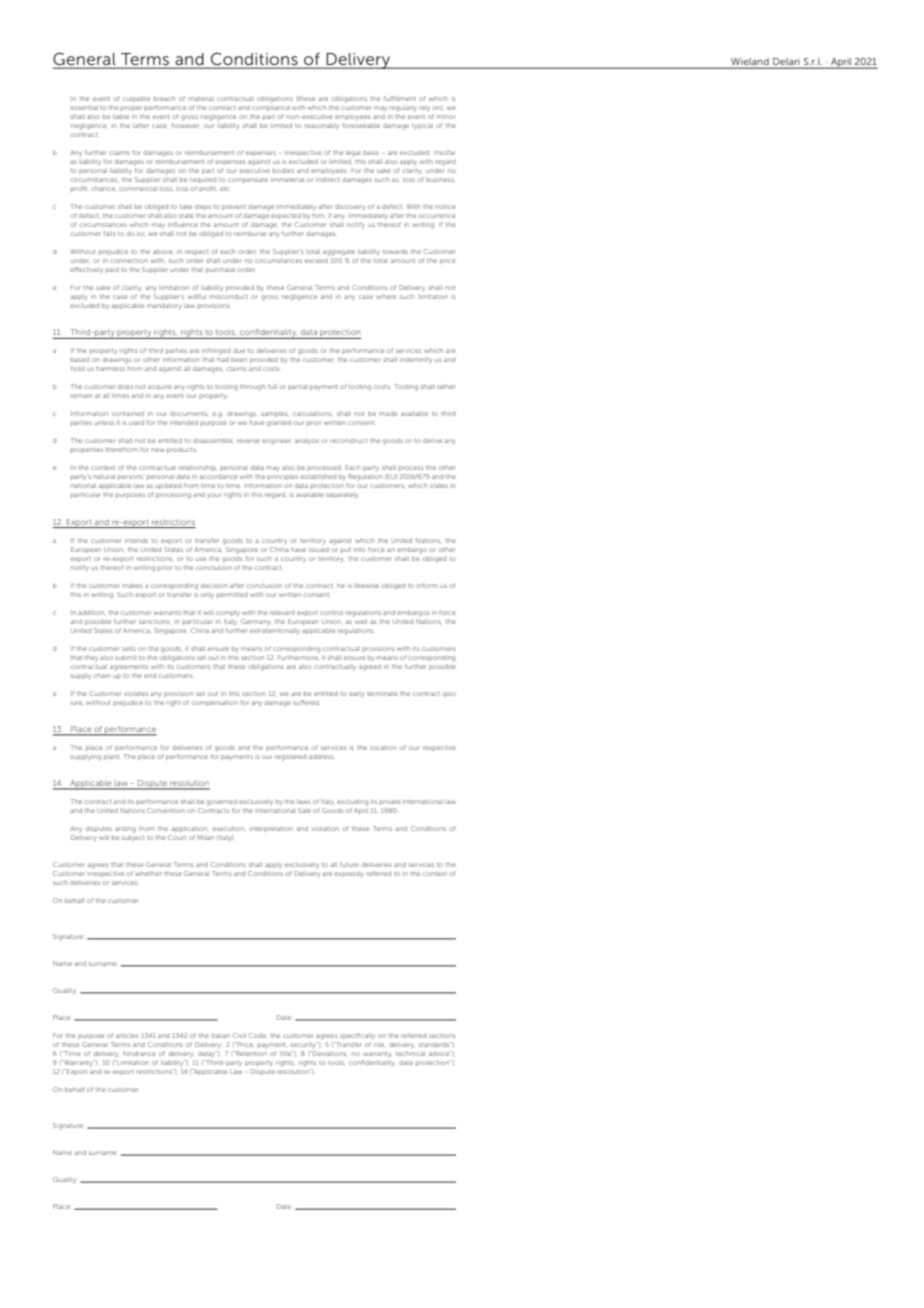 The image size is (924, 1308). Describe the element at coordinates (127, 1035) in the image. I see `articles` at that location.
